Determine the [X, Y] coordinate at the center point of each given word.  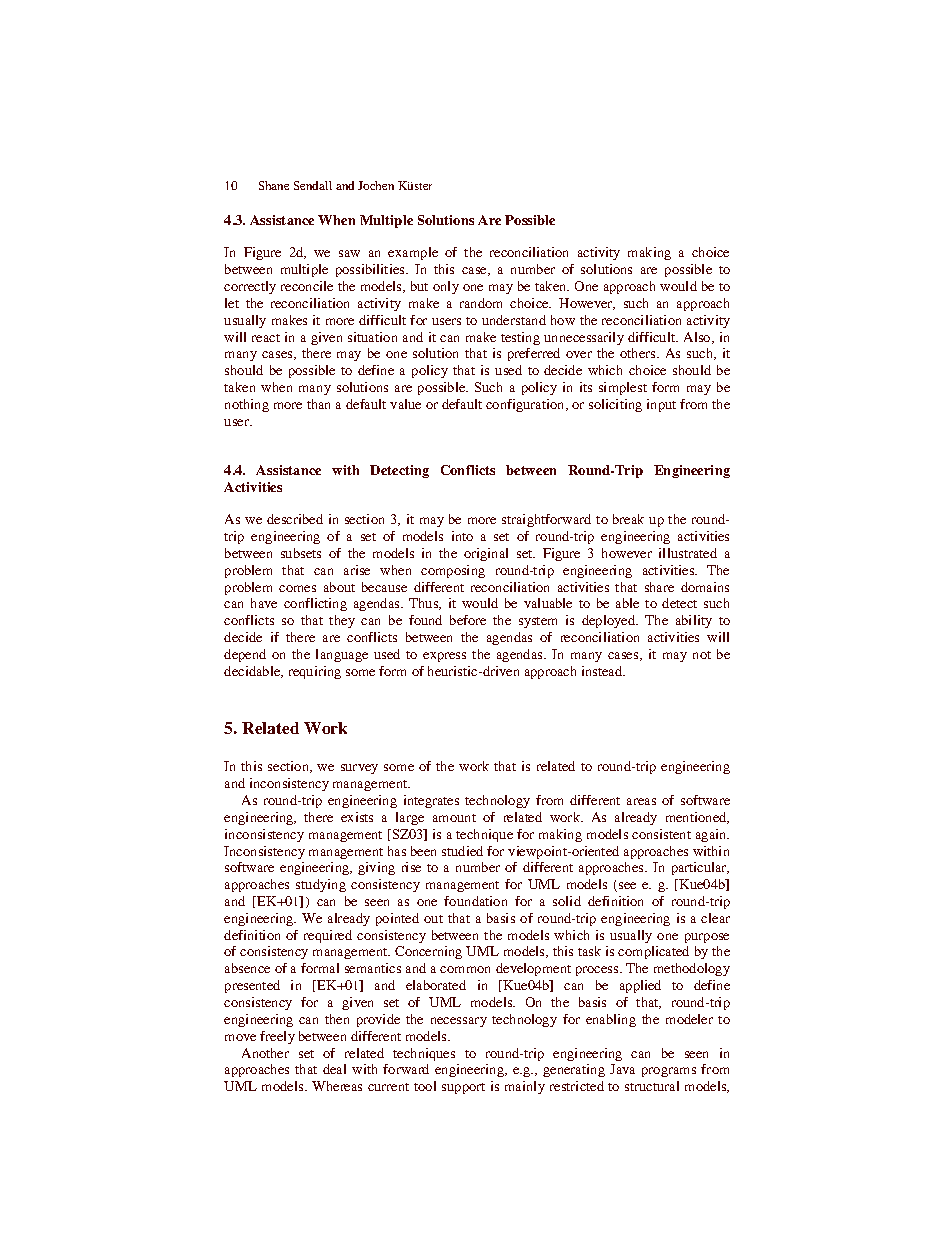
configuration [526, 405]
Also [698, 338]
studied [462, 851]
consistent [661, 834]
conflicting [315, 604]
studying [321, 885]
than [318, 404]
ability [694, 621]
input [661, 405]
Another [265, 1053]
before [468, 620]
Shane [274, 185]
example [413, 253]
